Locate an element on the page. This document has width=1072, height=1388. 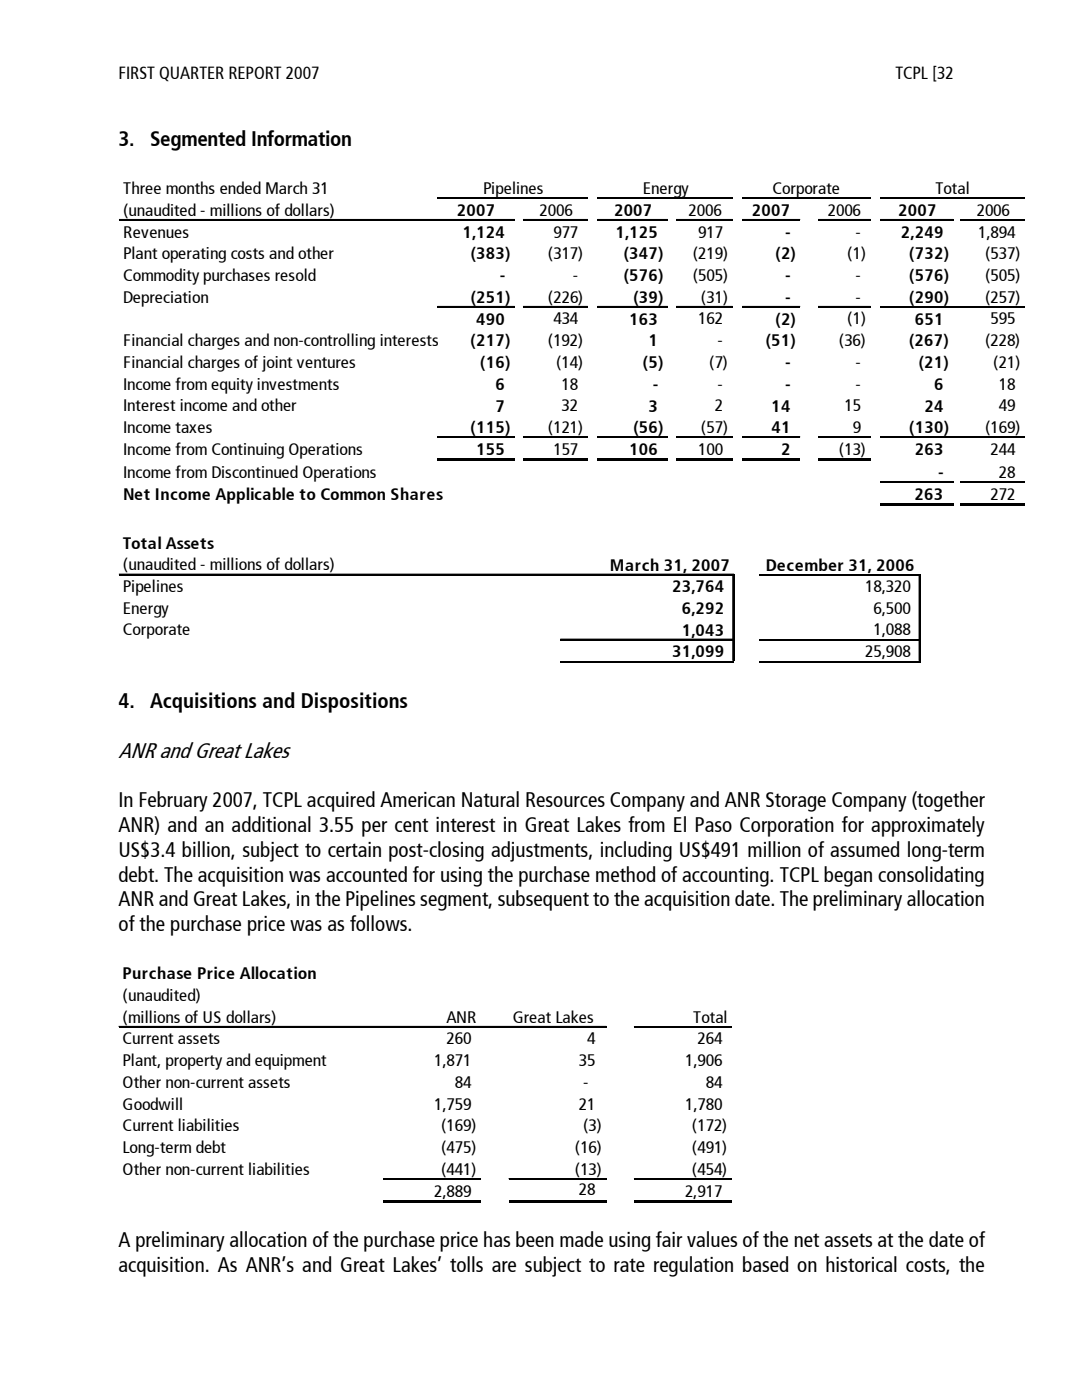
resold is located at coordinates (295, 274).
